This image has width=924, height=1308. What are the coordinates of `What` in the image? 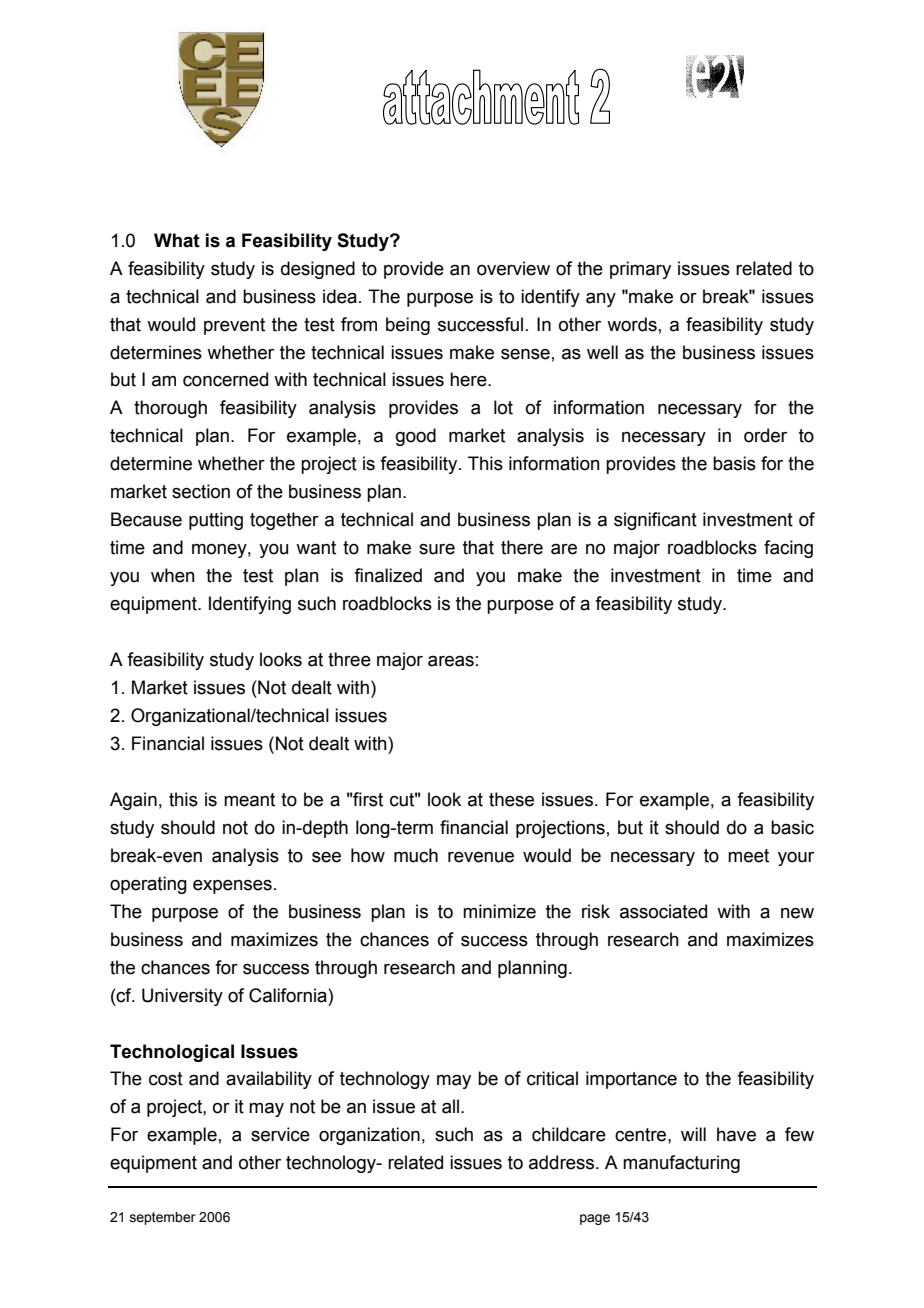 It's located at (177, 240).
